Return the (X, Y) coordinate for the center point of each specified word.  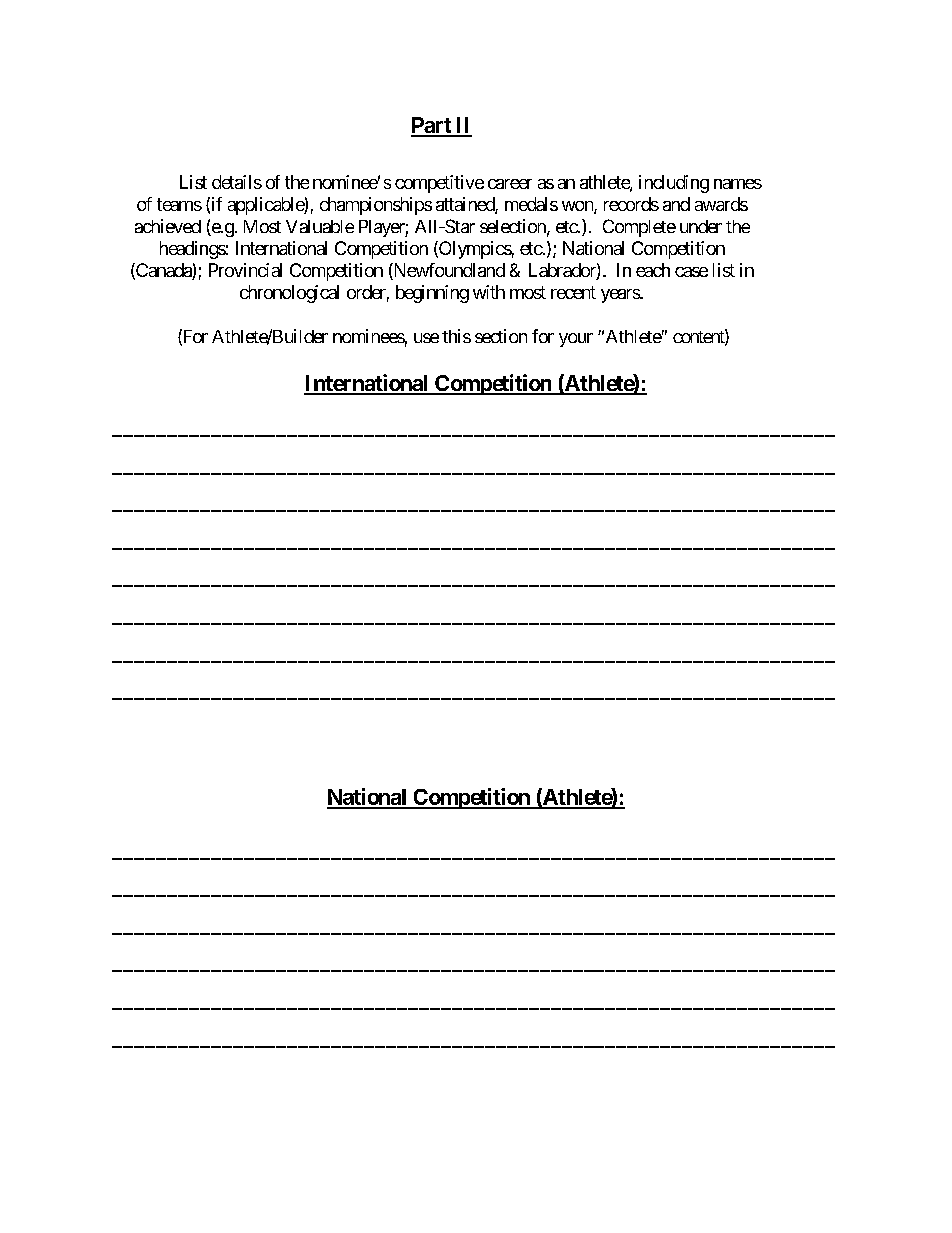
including (674, 184)
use (426, 338)
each (653, 270)
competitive (439, 184)
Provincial (245, 270)
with (489, 292)
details (237, 182)
